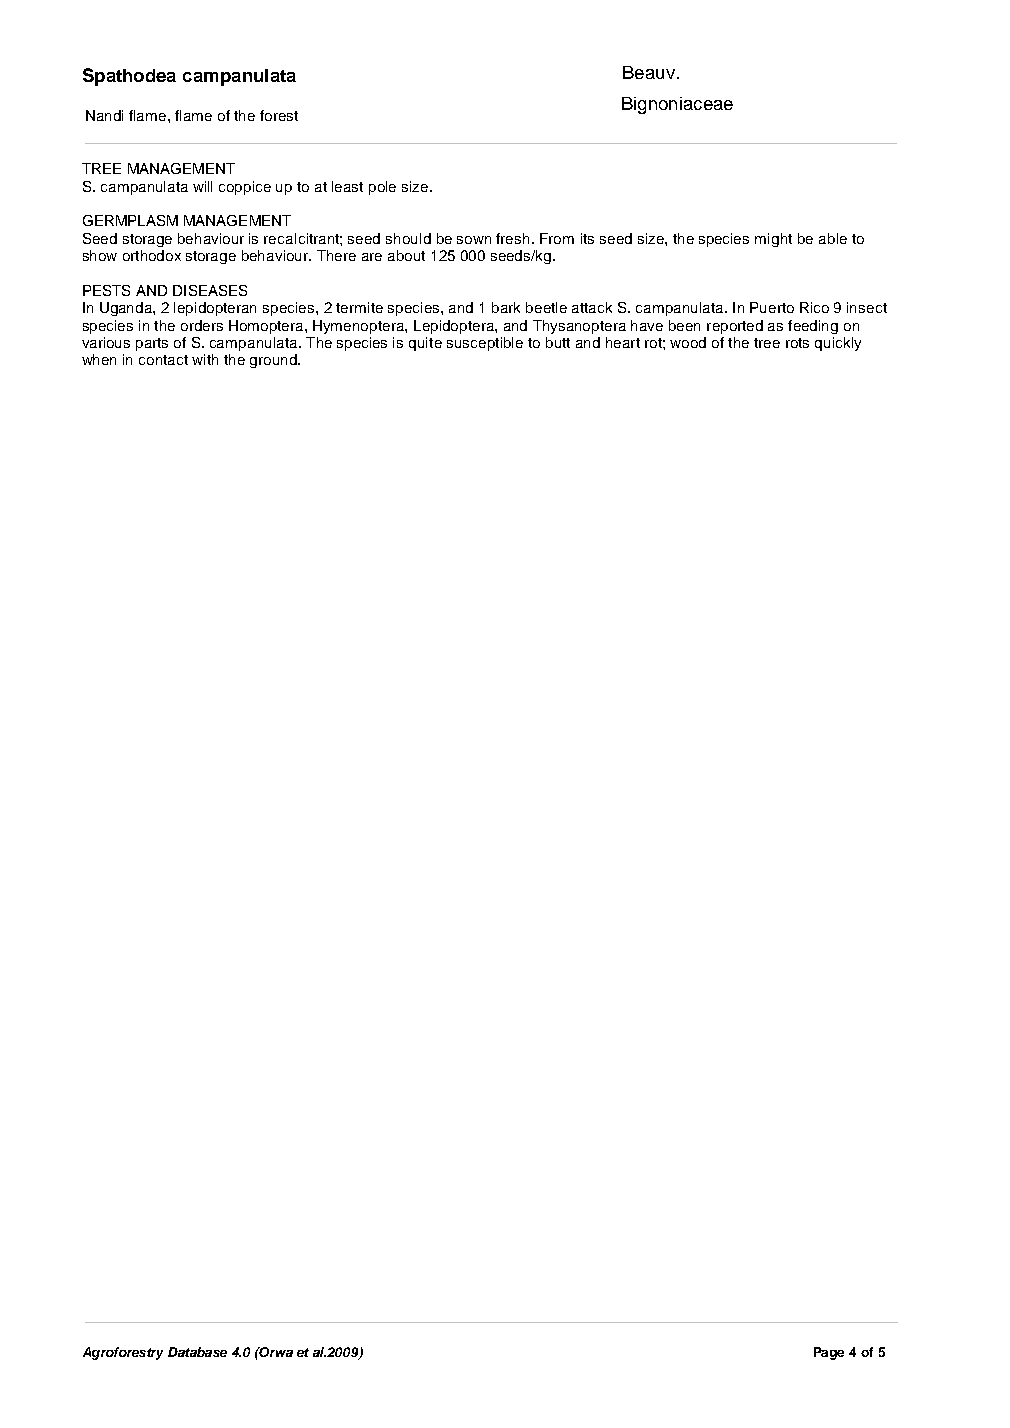 This screenshot has height=1428, width=1010. What do you see at coordinates (382, 188) in the screenshot?
I see `pole` at bounding box center [382, 188].
